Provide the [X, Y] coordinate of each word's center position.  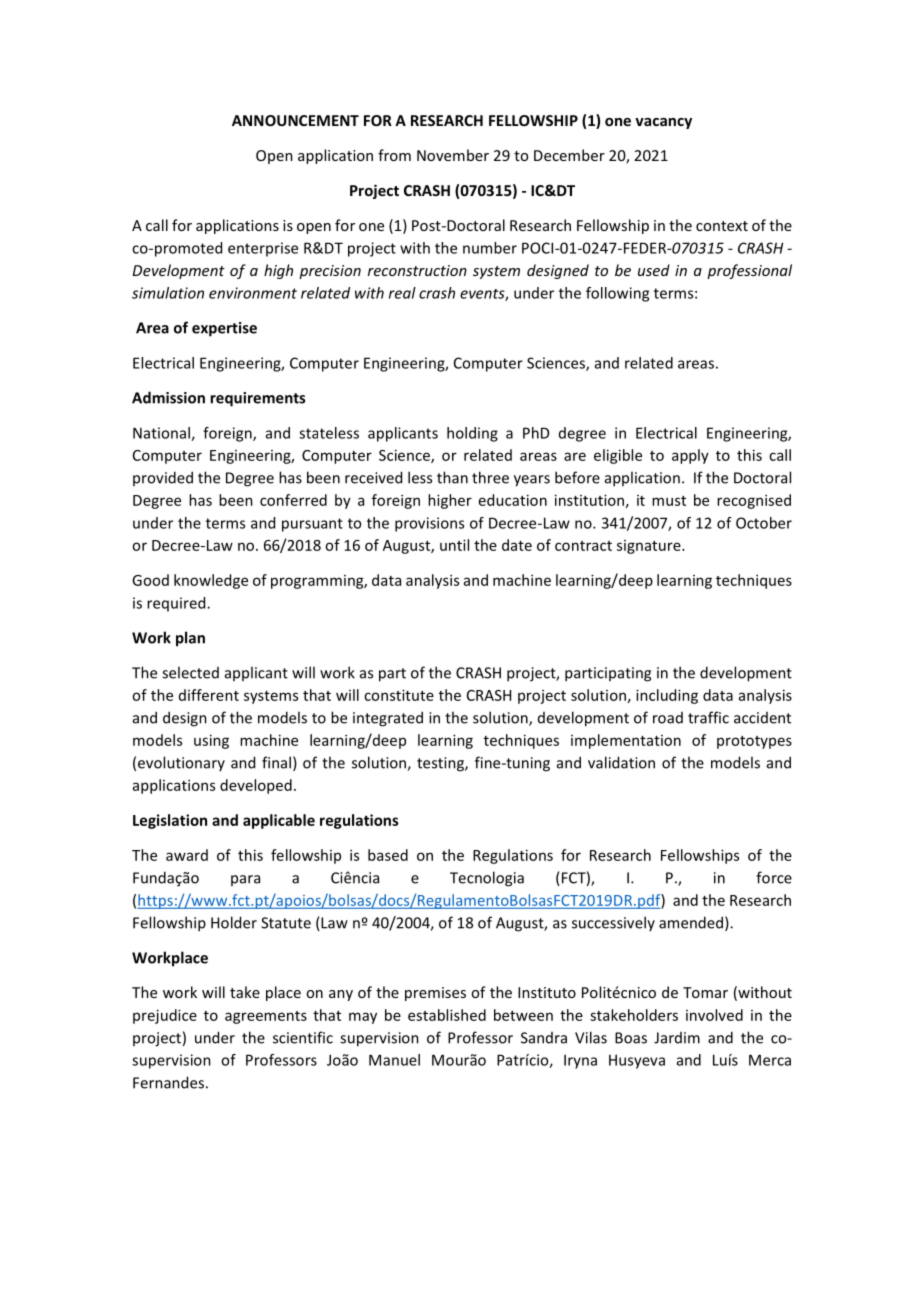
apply [690, 456]
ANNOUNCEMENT [295, 120]
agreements [266, 1017]
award [187, 855]
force [774, 877]
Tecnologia [487, 879]
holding [472, 434]
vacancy [663, 123]
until [454, 545]
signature [650, 547]
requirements [257, 399]
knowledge [211, 581]
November [453, 155]
